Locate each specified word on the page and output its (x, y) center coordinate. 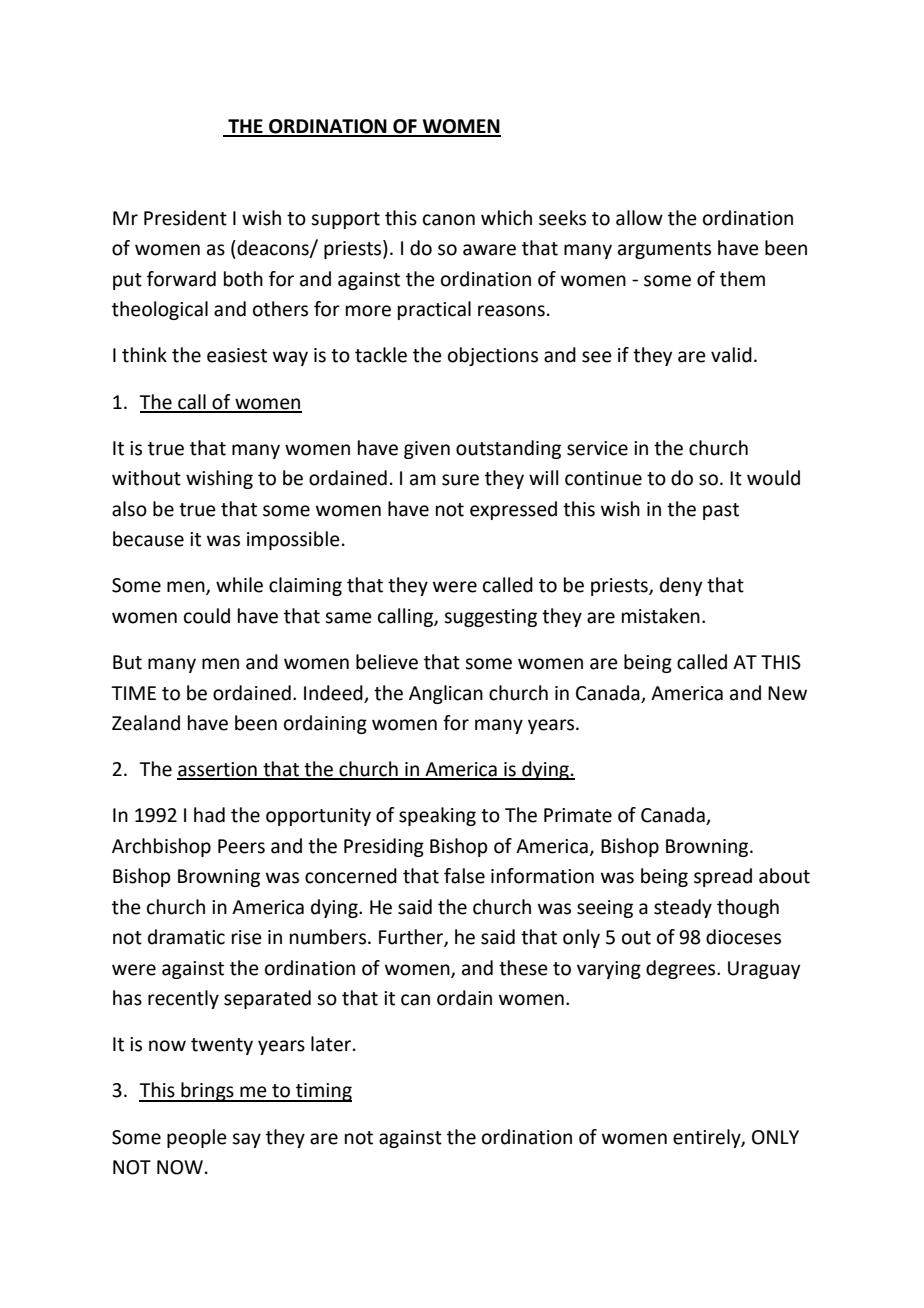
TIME (133, 693)
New (787, 693)
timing (323, 1092)
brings (207, 1092)
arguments (664, 250)
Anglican (446, 694)
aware (489, 250)
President (185, 218)
